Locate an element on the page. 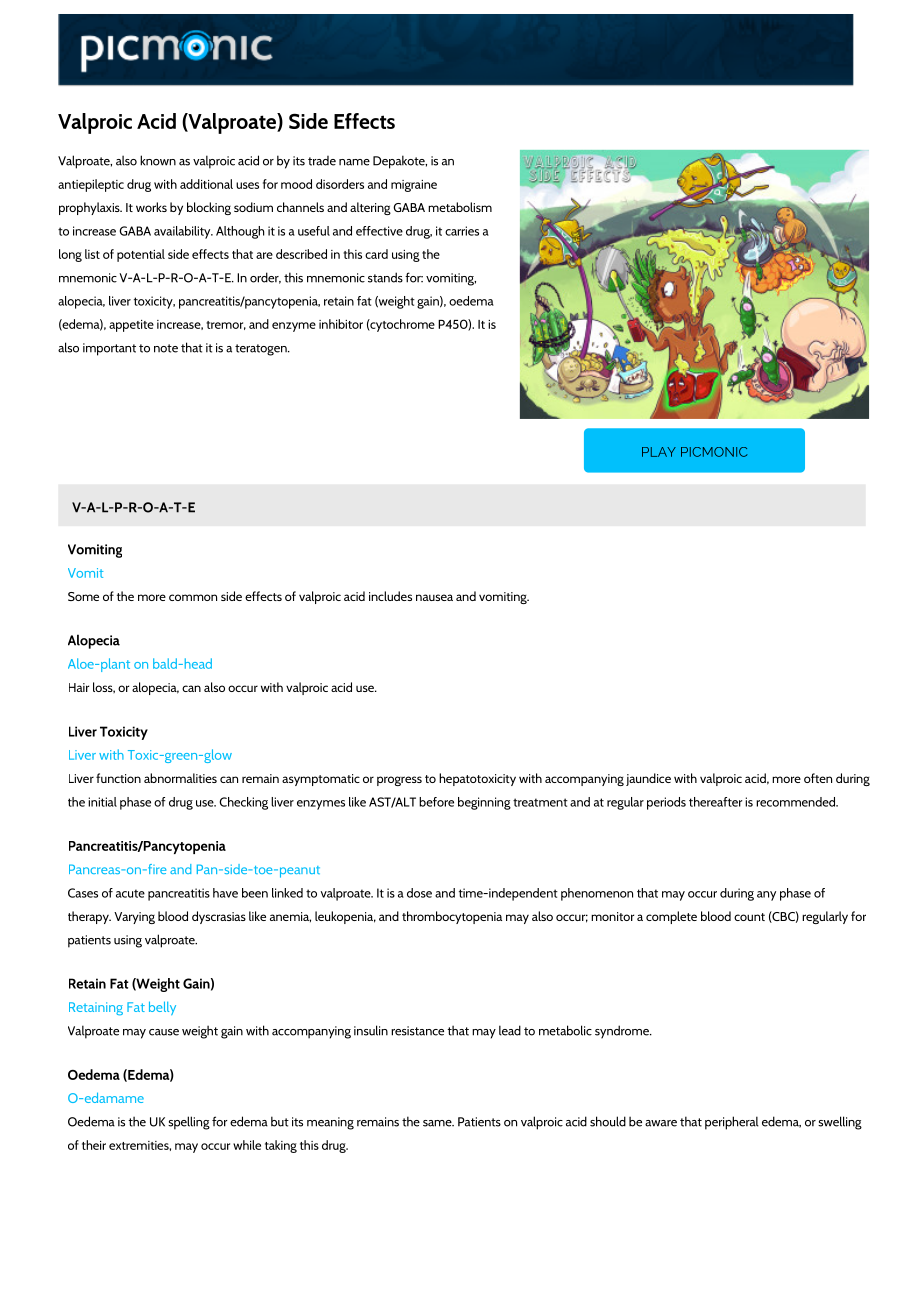 This document has height=1308, width=924. spelling is located at coordinates (189, 1123).
